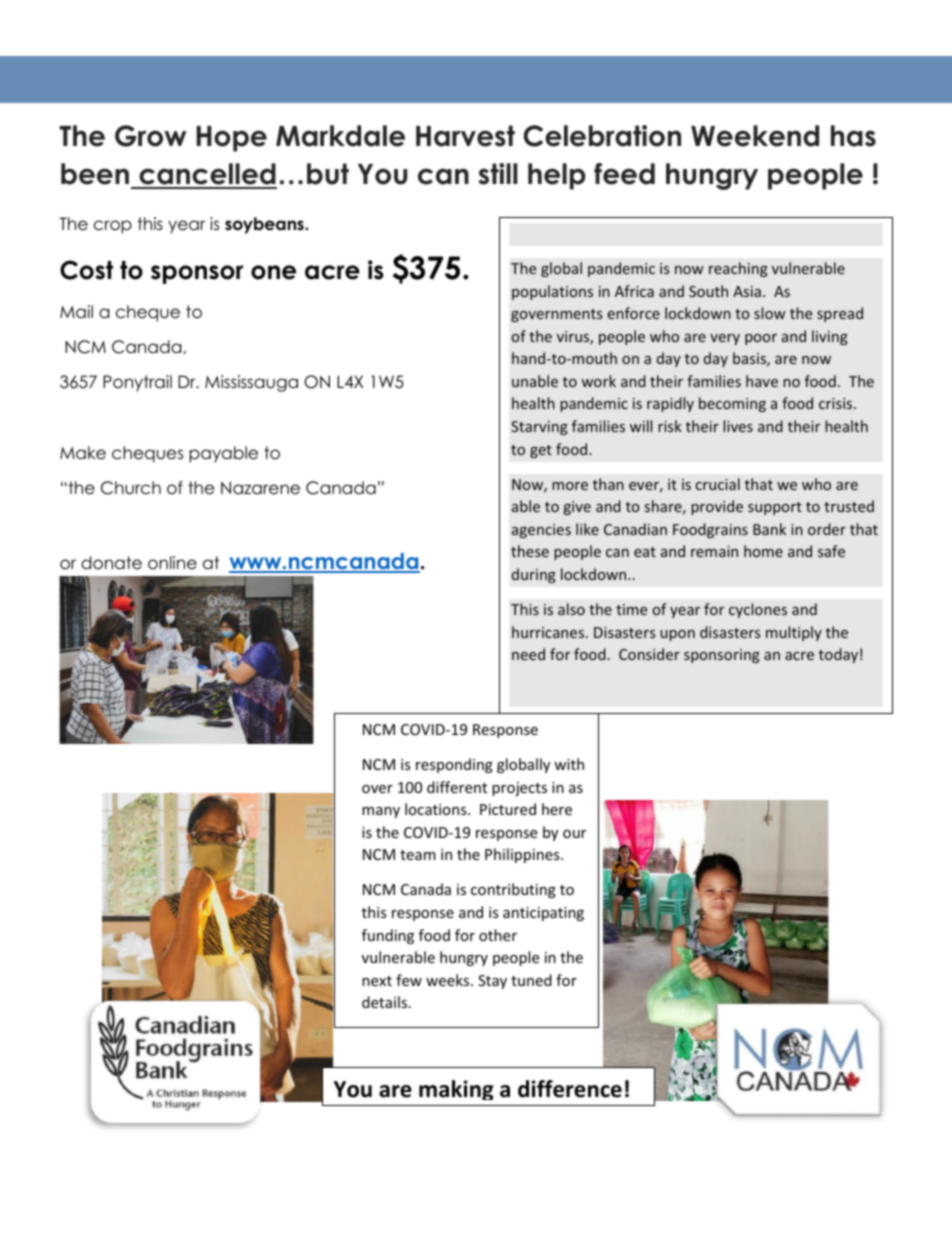 The image size is (952, 1233). Describe the element at coordinates (456, 1090) in the page. I see `making` at that location.
